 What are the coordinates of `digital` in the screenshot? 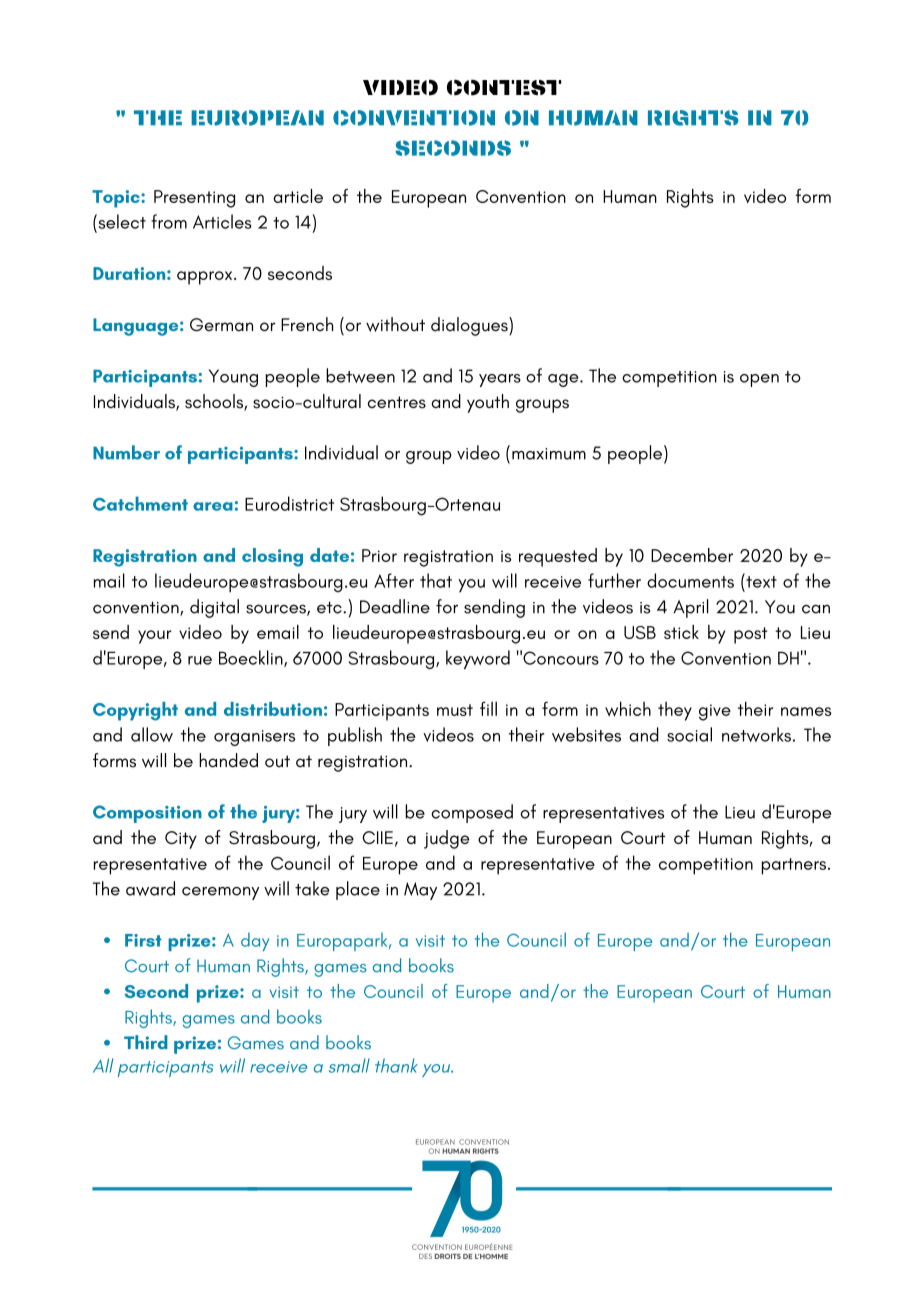 It's located at (214, 608).
